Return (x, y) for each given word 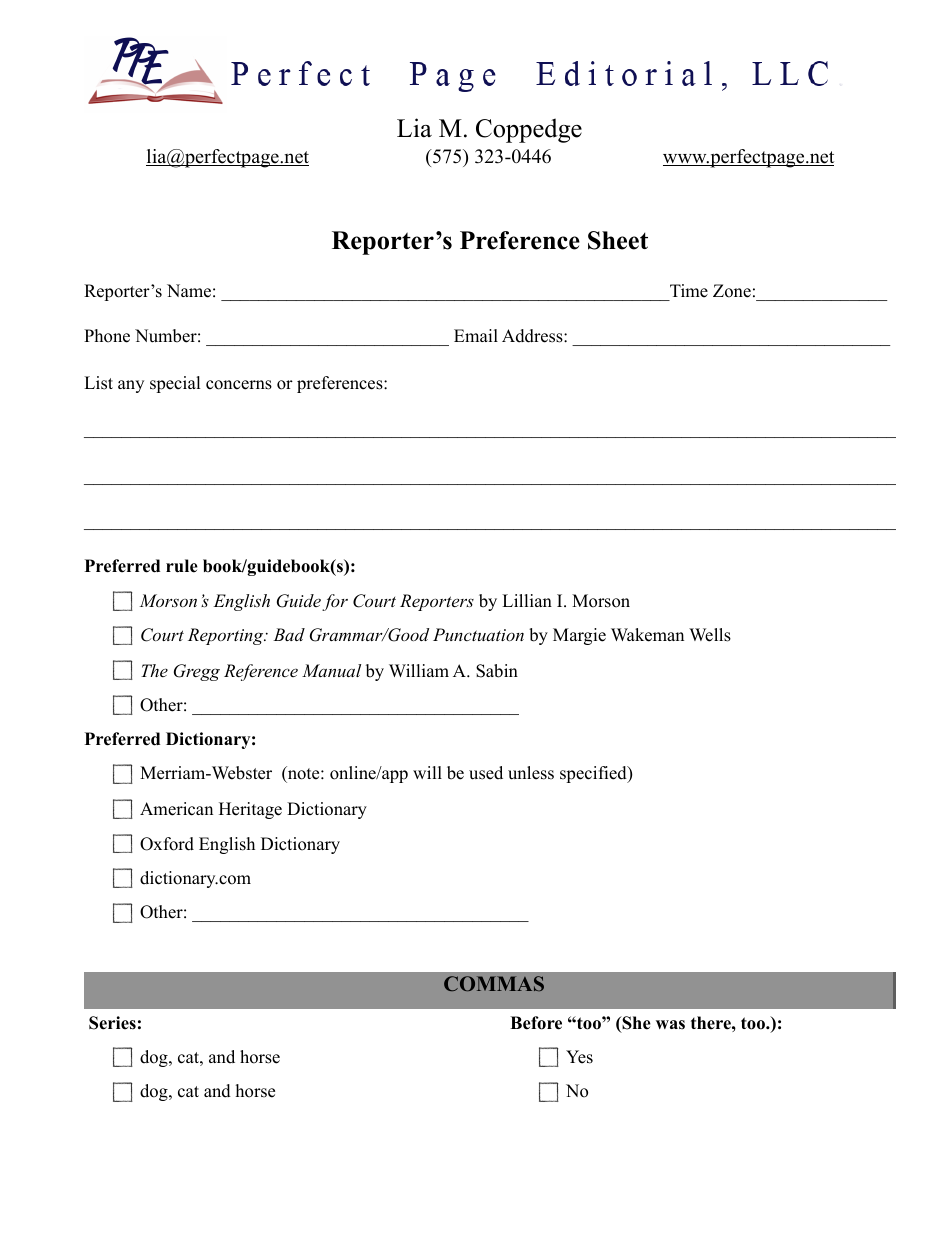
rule (182, 566)
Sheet (618, 240)
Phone (107, 336)
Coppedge (529, 130)
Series (112, 1023)
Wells (710, 635)
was (670, 1025)
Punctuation (478, 634)
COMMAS (494, 983)
